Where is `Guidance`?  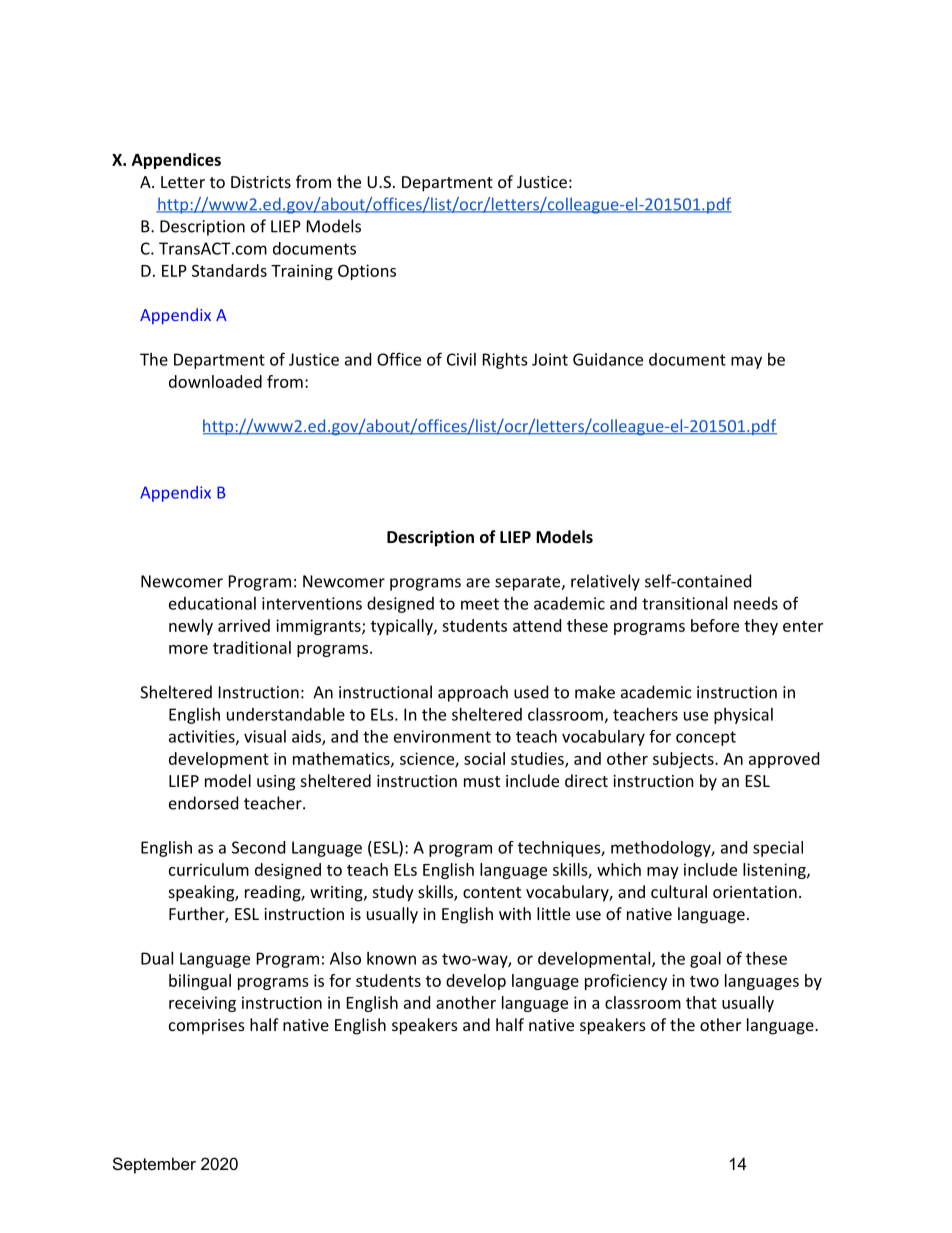
Guidance is located at coordinates (608, 359).
